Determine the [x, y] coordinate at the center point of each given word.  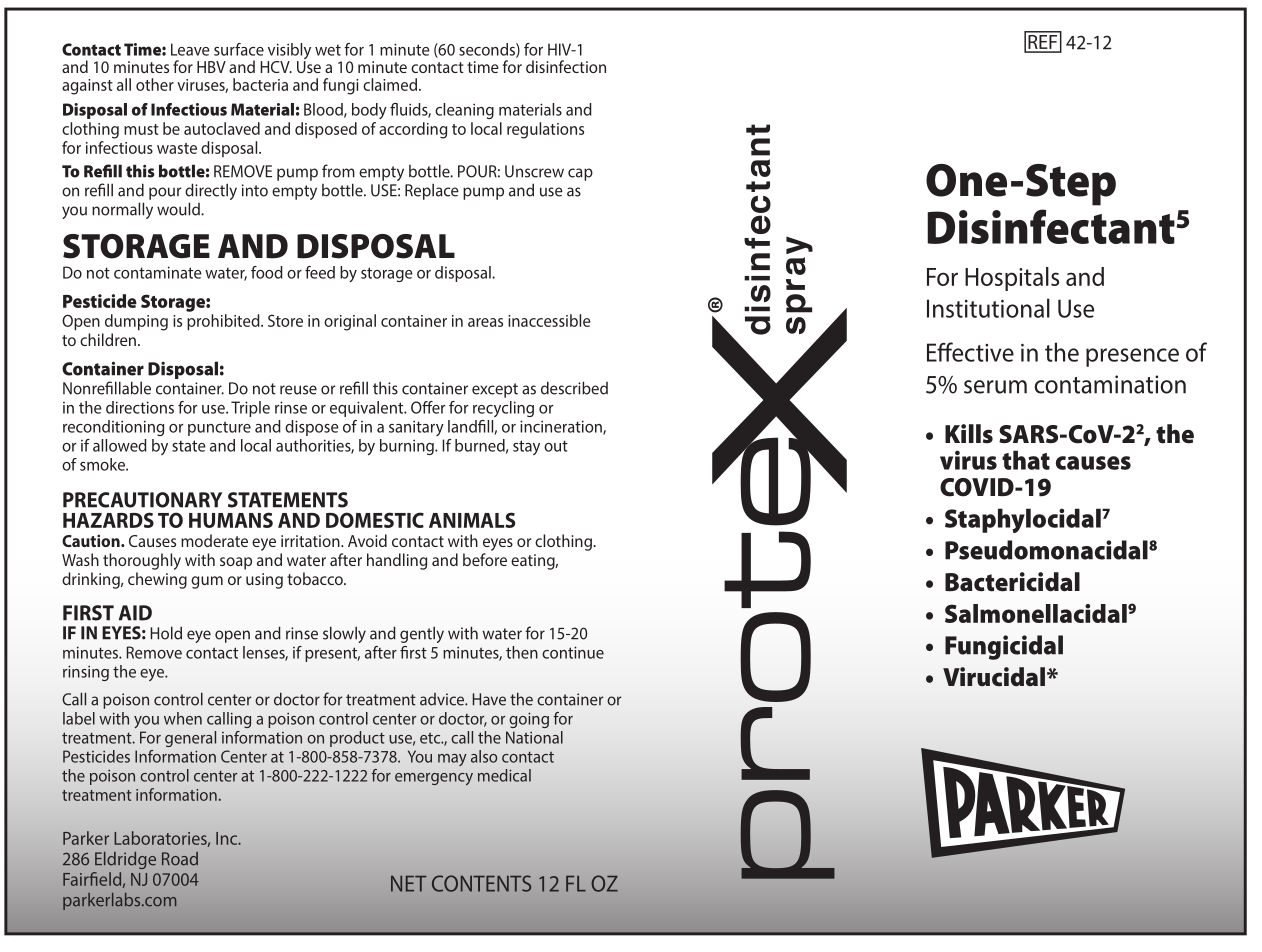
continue [573, 652]
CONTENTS [481, 883]
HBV [211, 67]
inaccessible [549, 320]
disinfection [566, 66]
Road [180, 859]
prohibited [224, 322]
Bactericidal [1012, 582]
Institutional [988, 308]
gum [207, 582]
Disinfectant [1051, 226]
